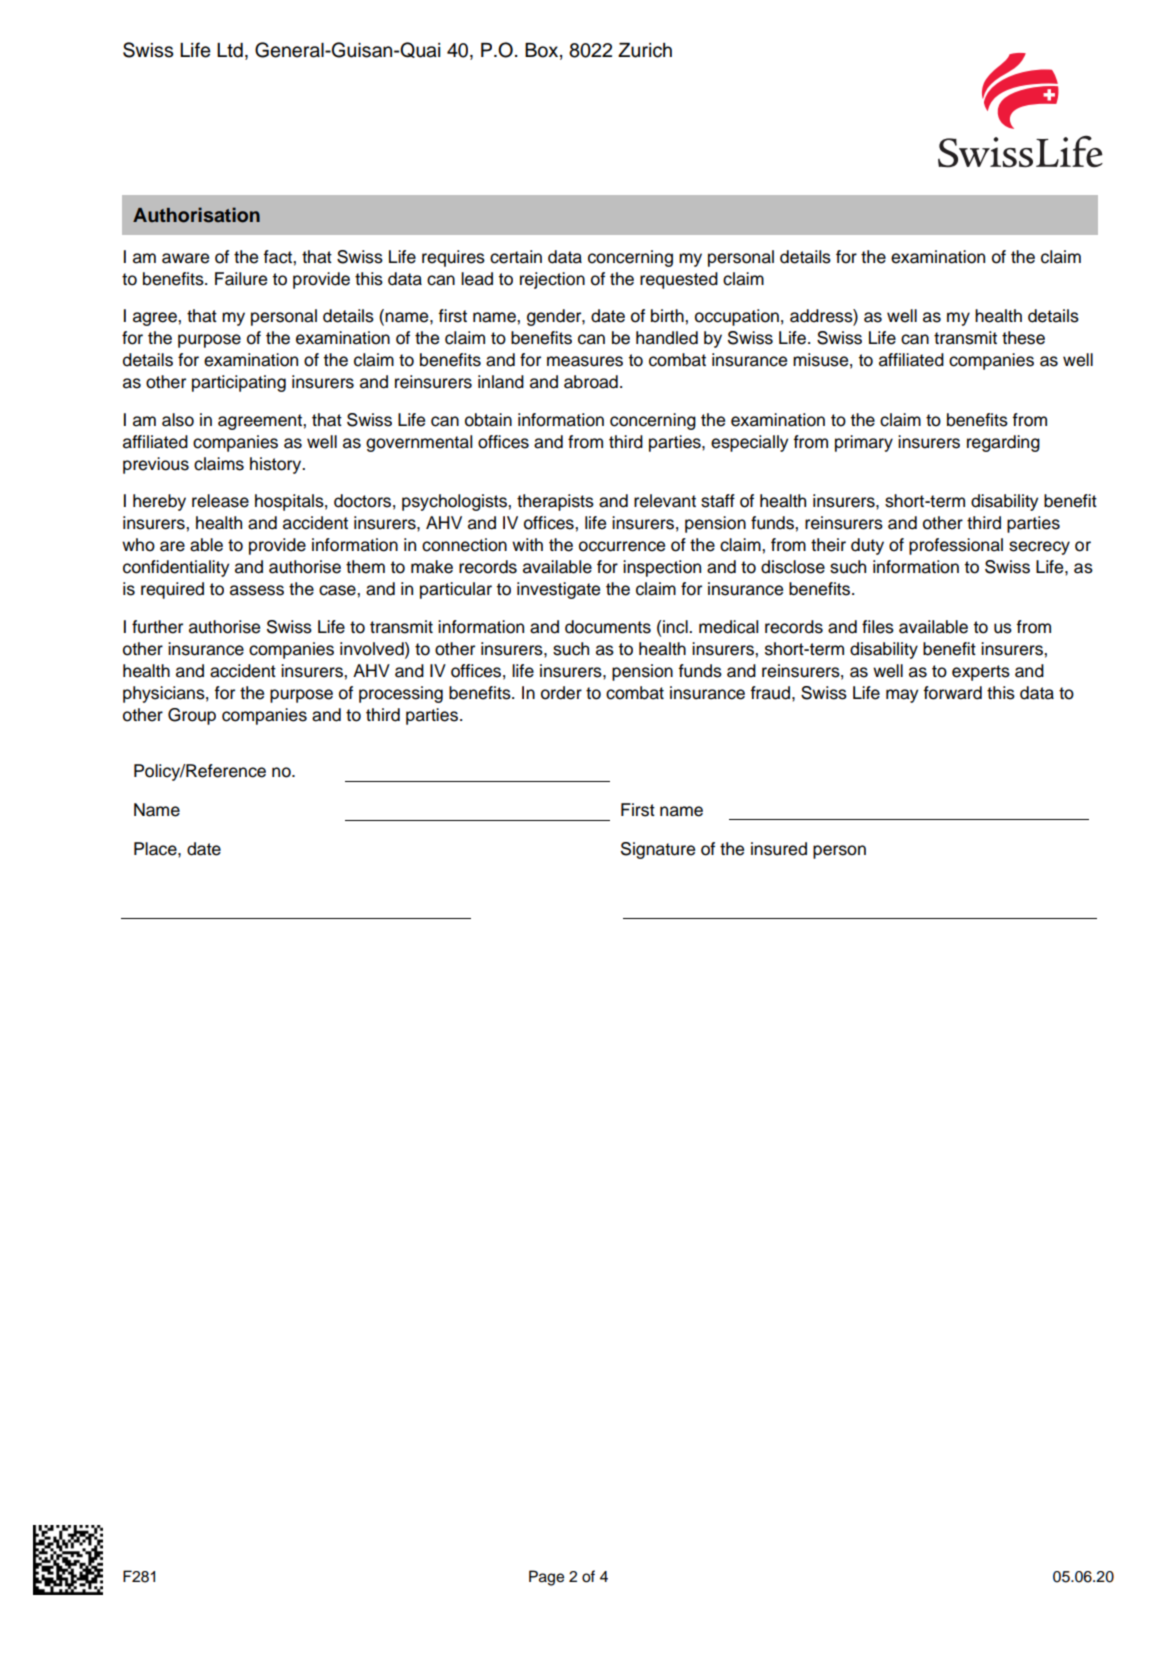 This image has height=1655, width=1170. What do you see at coordinates (1023, 338) in the image?
I see `these` at bounding box center [1023, 338].
